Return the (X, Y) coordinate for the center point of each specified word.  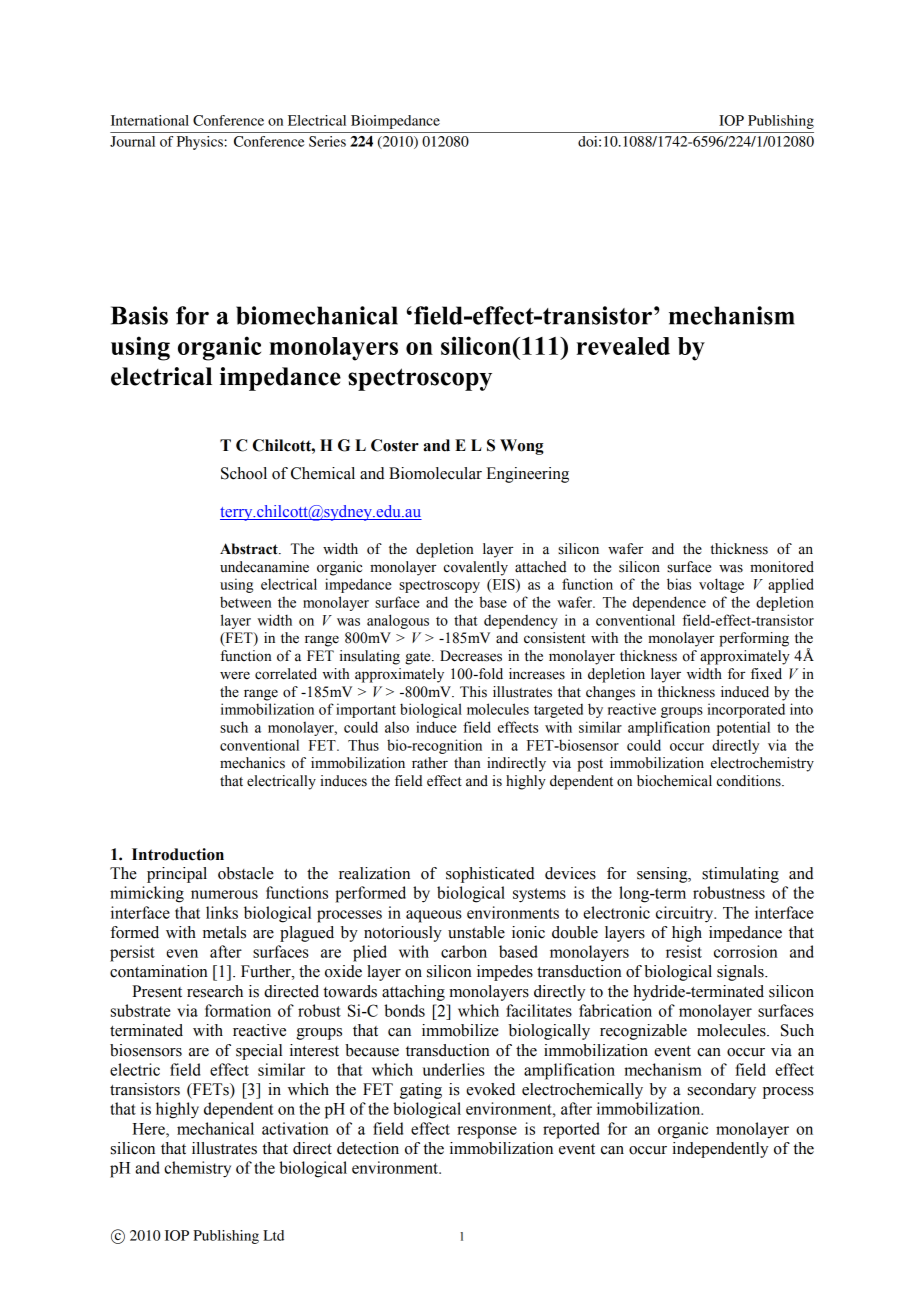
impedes (505, 973)
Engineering (527, 475)
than (467, 763)
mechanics (252, 763)
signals (741, 973)
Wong (522, 447)
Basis (139, 315)
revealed (623, 346)
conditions (750, 781)
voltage (721, 585)
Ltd (273, 1235)
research (215, 991)
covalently (476, 568)
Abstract (250, 549)
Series (327, 141)
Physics (200, 143)
